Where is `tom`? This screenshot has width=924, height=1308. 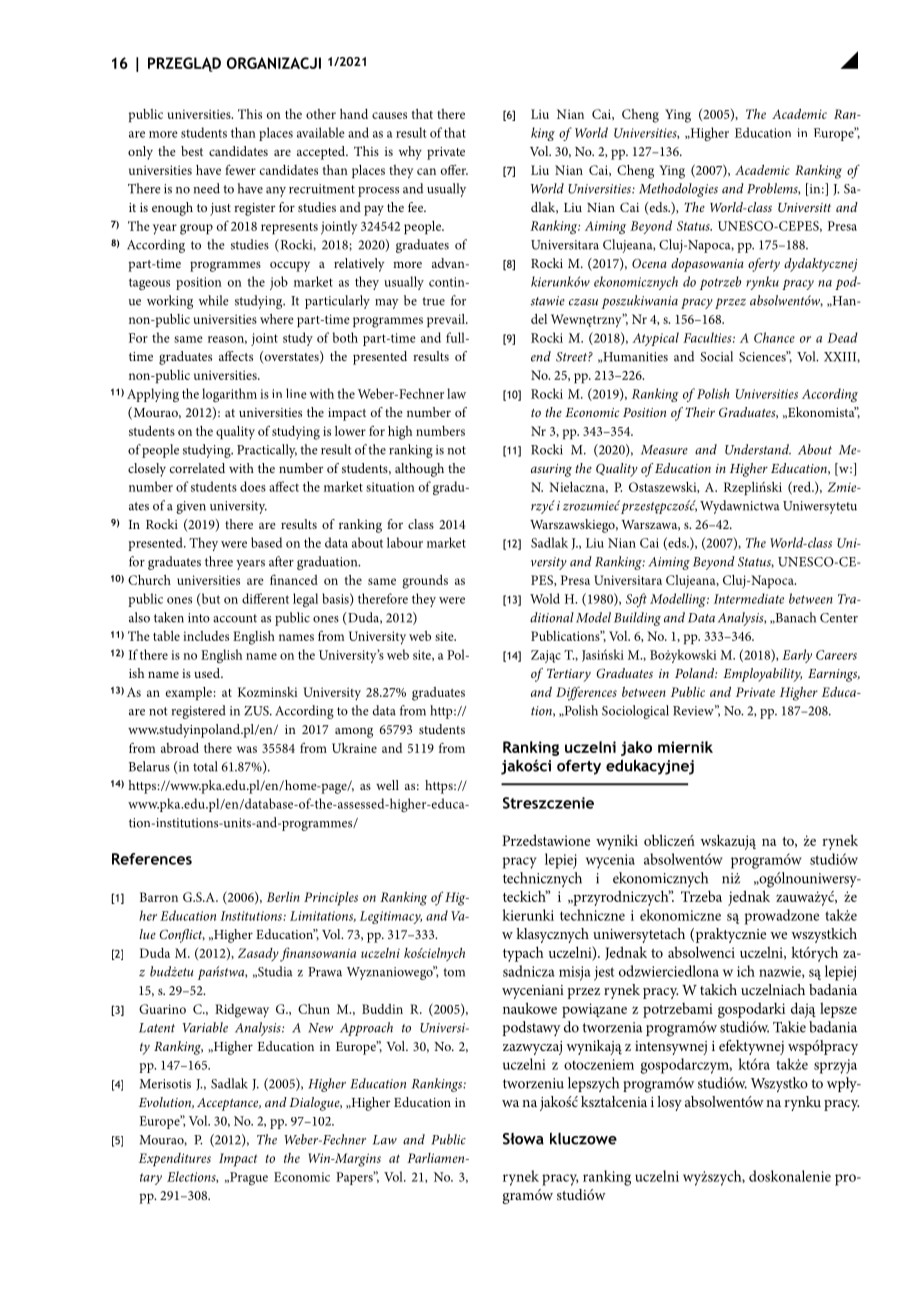
tom is located at coordinates (454, 972).
